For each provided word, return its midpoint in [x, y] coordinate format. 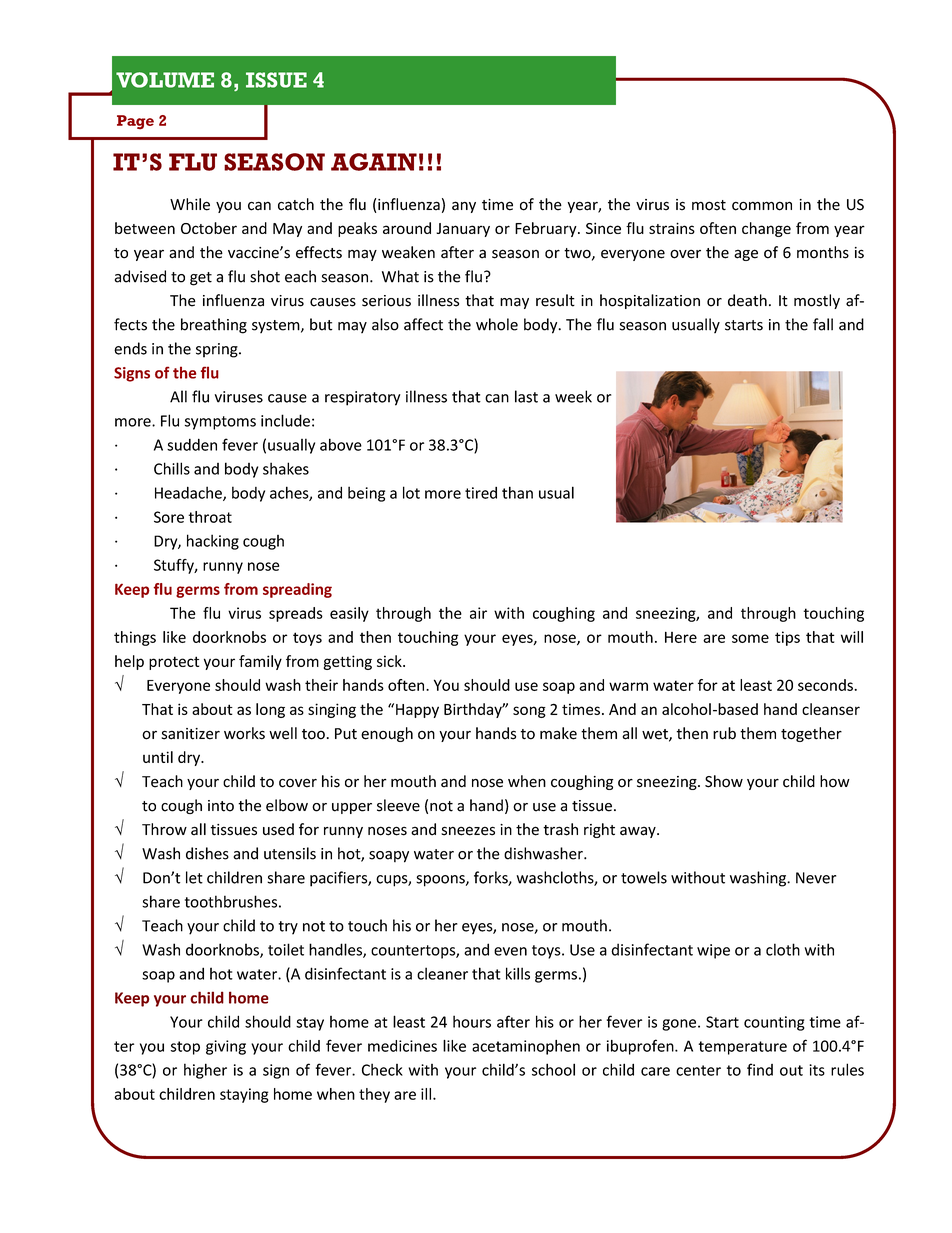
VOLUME [165, 80]
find [760, 1069]
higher [205, 1071]
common [762, 206]
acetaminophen [526, 1047]
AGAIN [374, 162]
